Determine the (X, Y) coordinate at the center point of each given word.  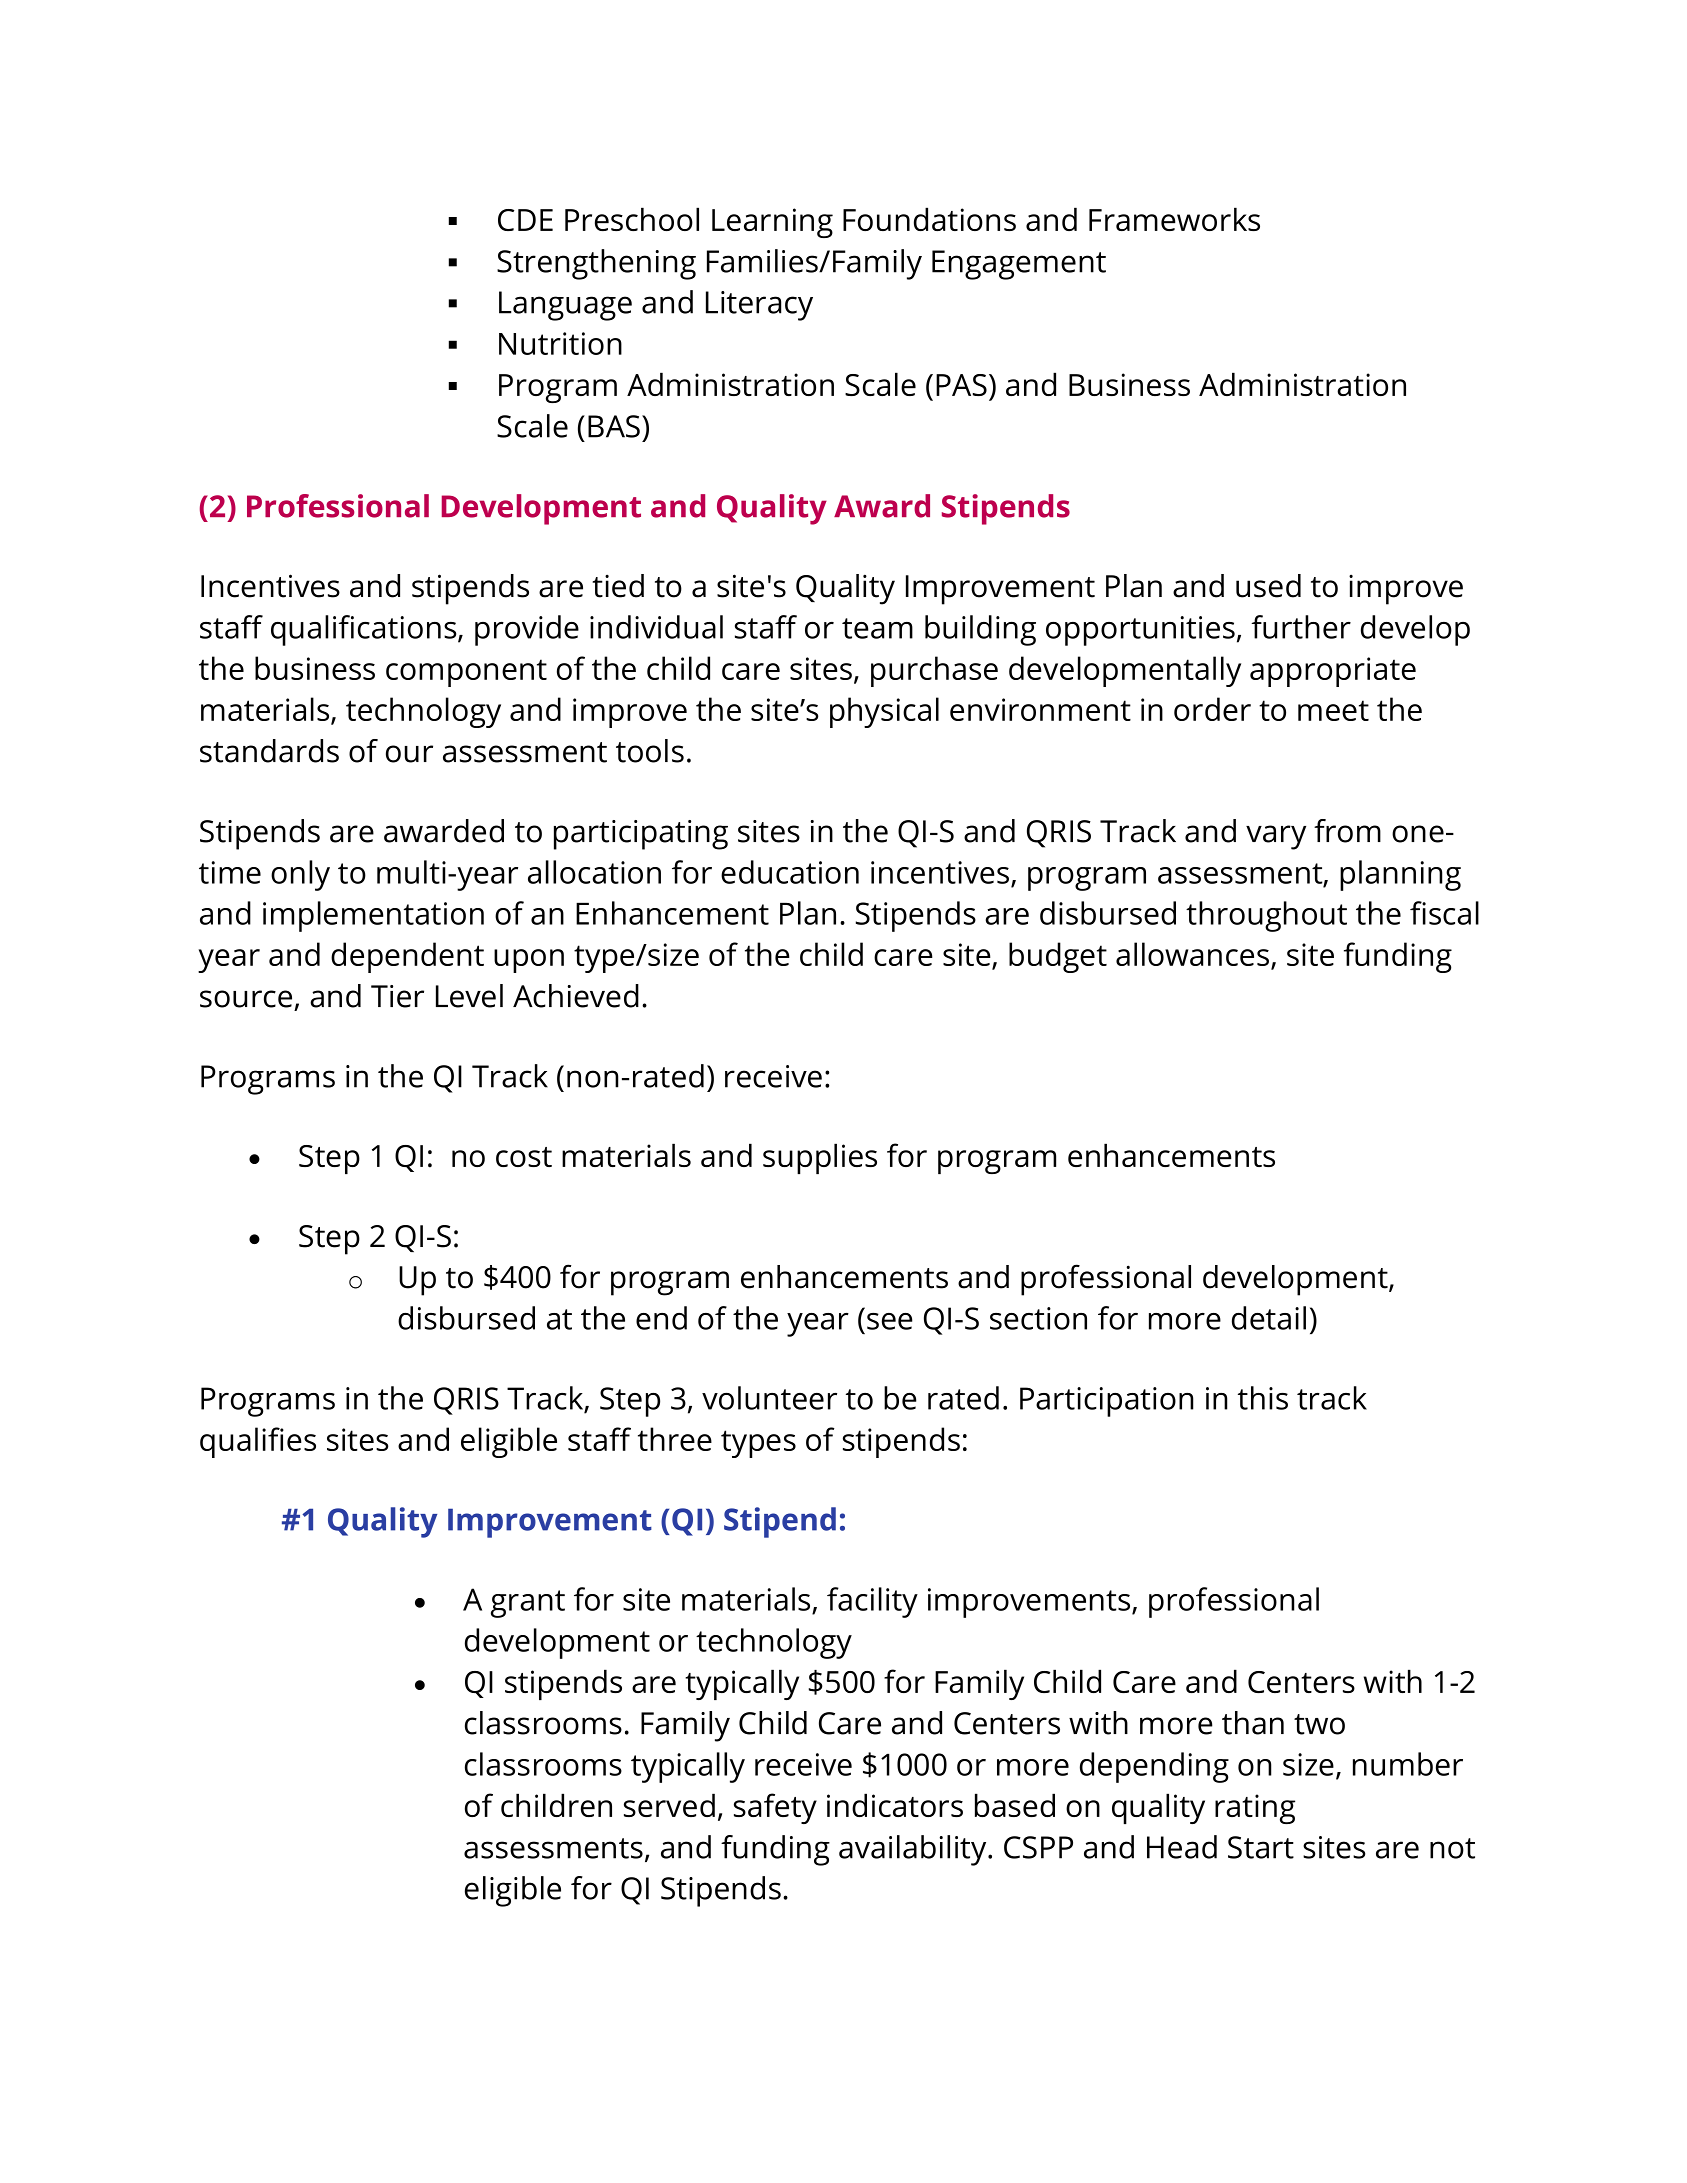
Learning (772, 223)
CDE (525, 220)
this (1263, 1398)
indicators (895, 1805)
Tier (397, 996)
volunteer (769, 1398)
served (669, 1805)
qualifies (258, 1442)
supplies (820, 1158)
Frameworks (1174, 219)
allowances (1192, 954)
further (1301, 627)
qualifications (365, 630)
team (877, 628)
